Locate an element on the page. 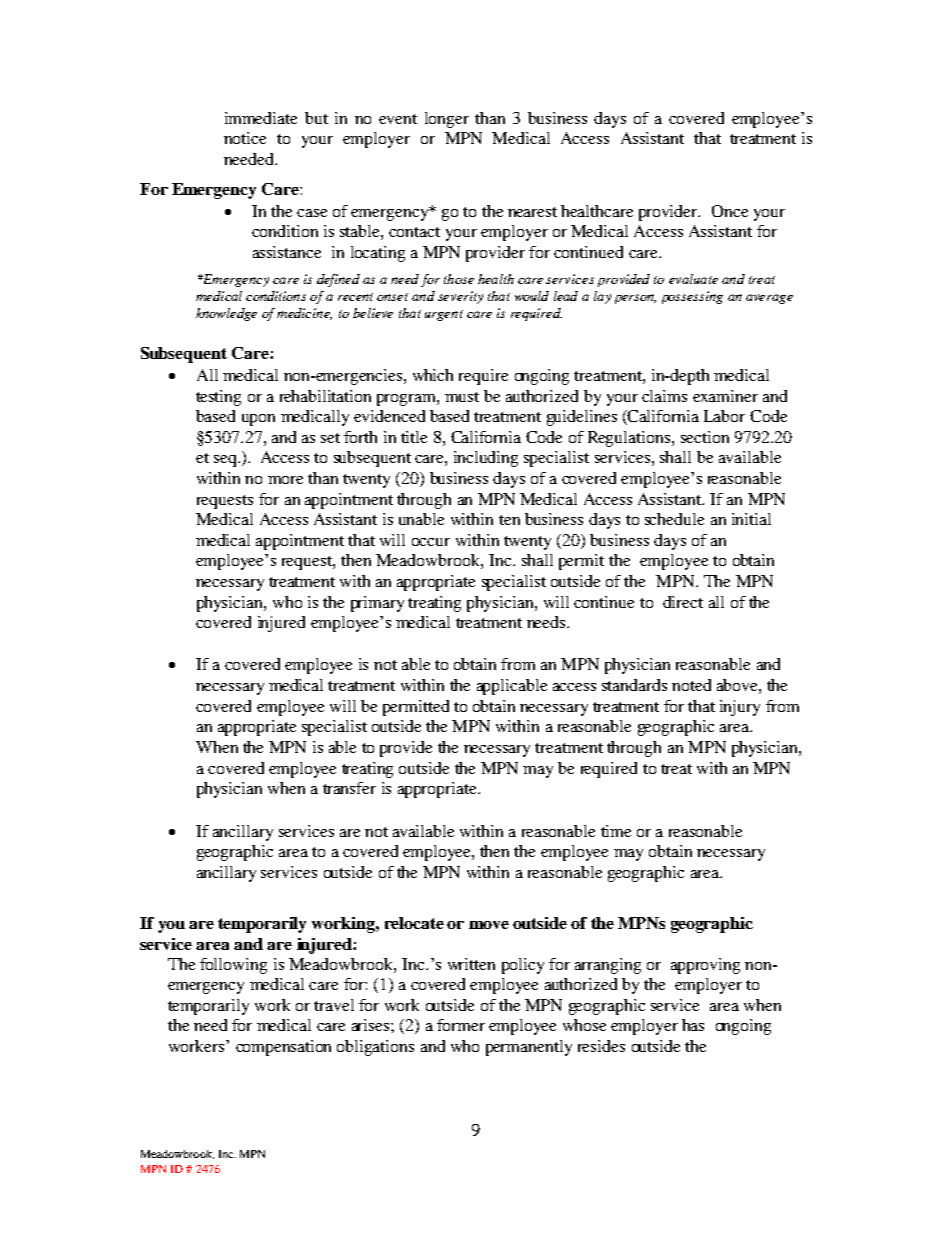 This image has height=1233, width=952. longer is located at coordinates (447, 120).
